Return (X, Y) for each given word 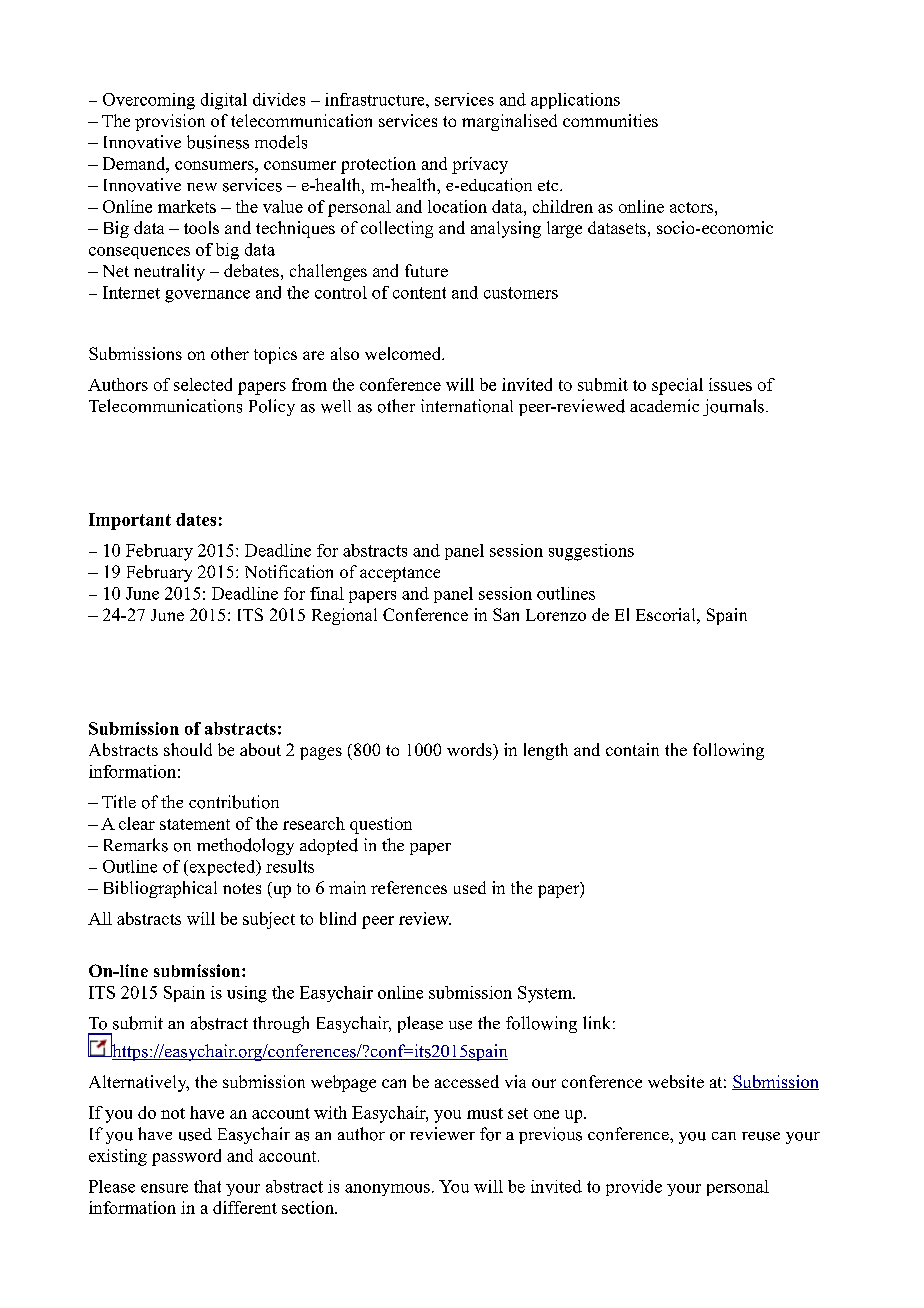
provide (634, 1188)
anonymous (387, 1190)
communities (610, 120)
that (207, 1186)
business (218, 142)
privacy (480, 165)
